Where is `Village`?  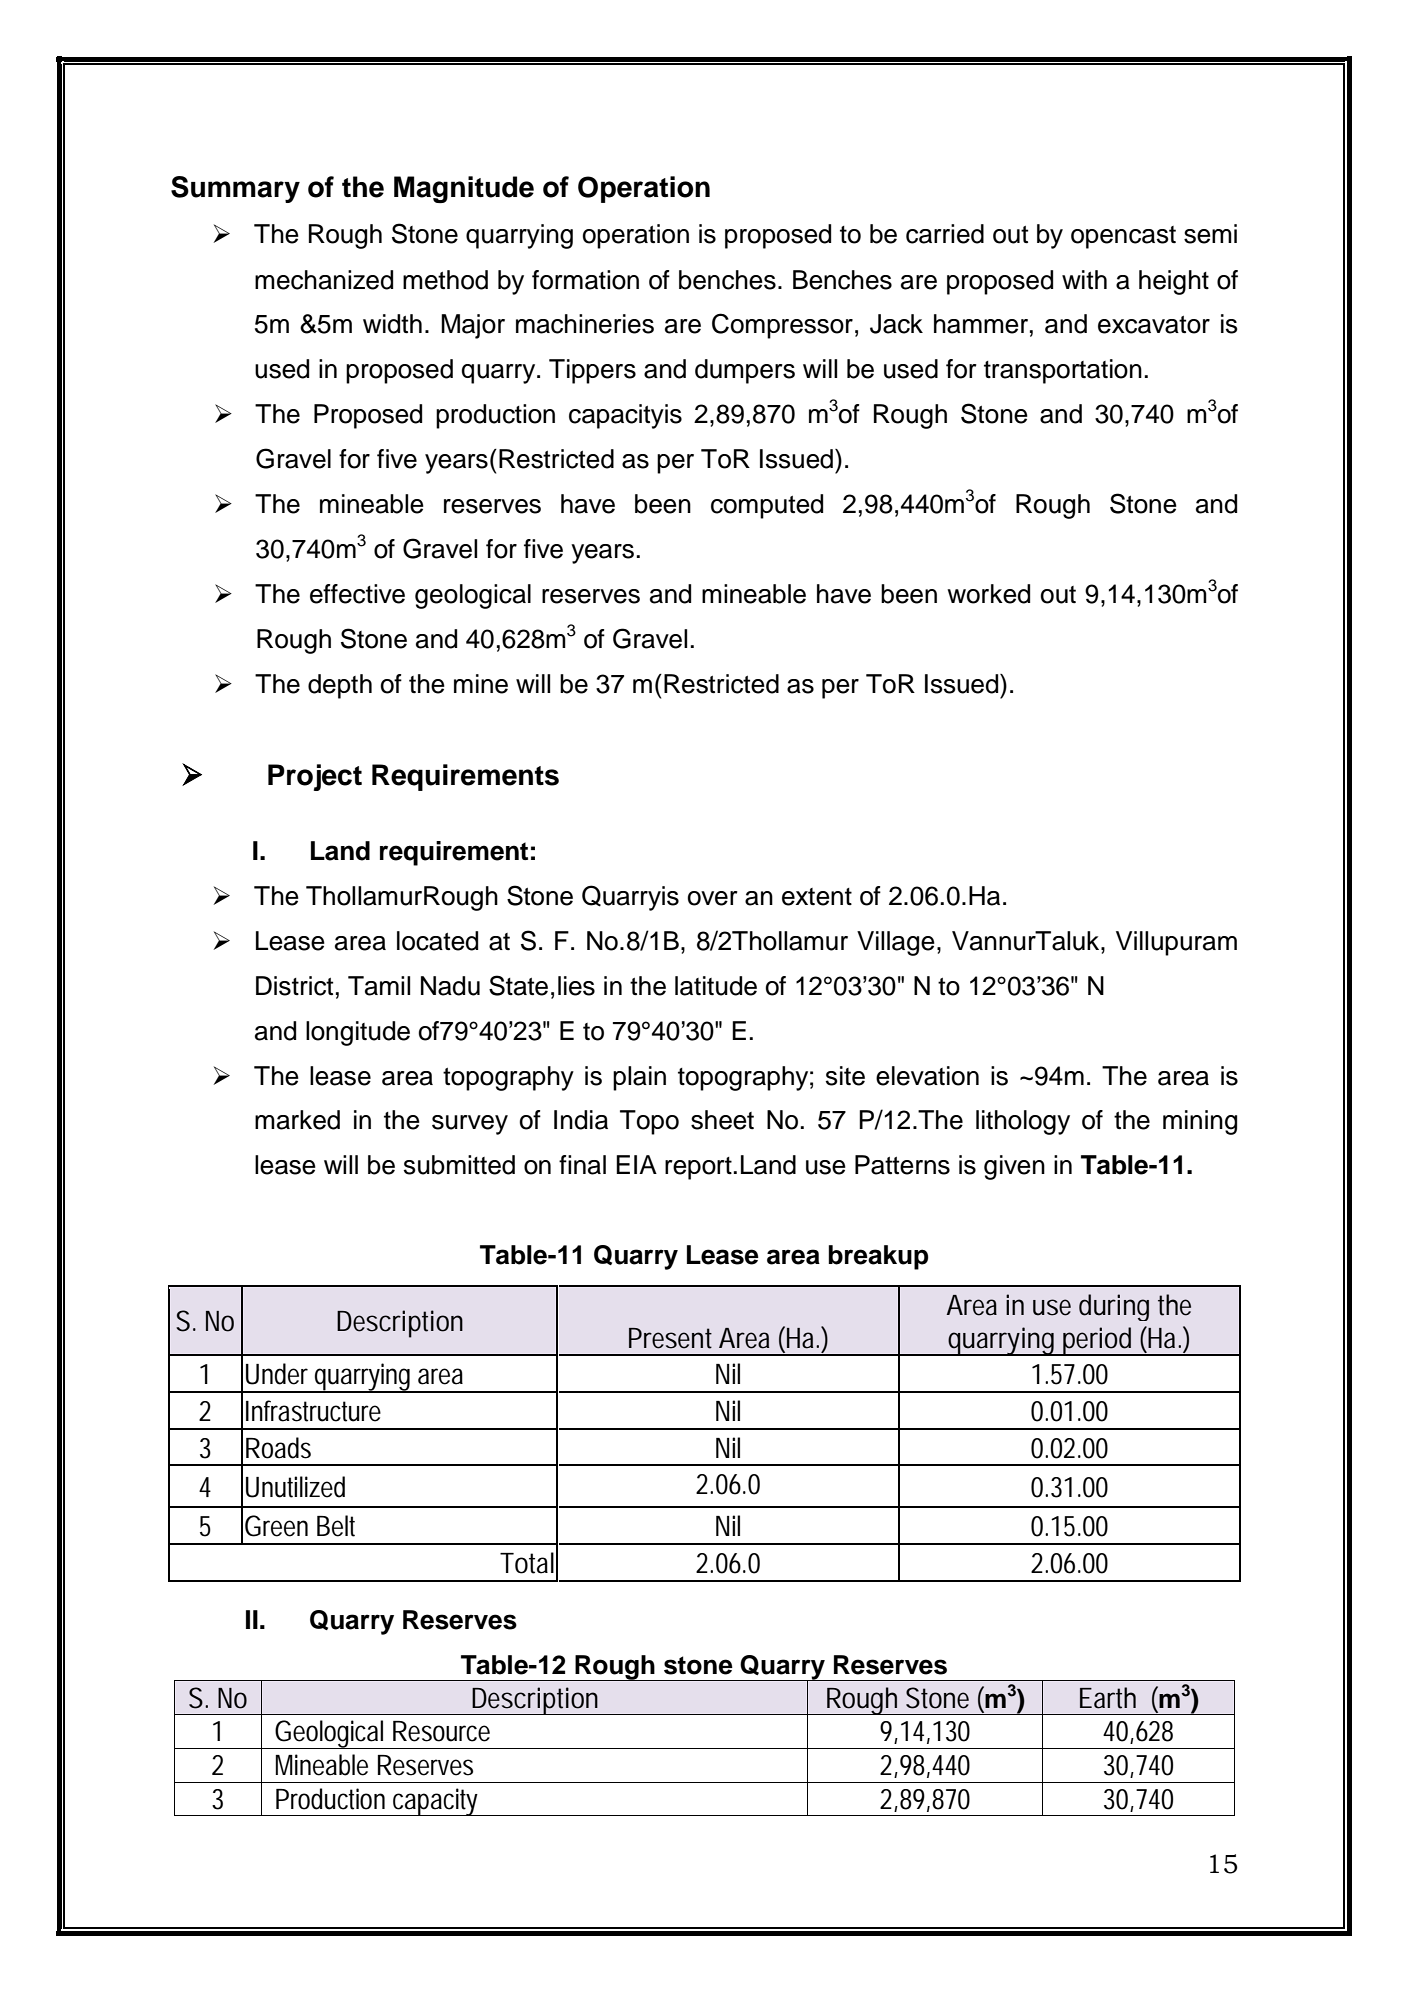
Village is located at coordinates (896, 943).
